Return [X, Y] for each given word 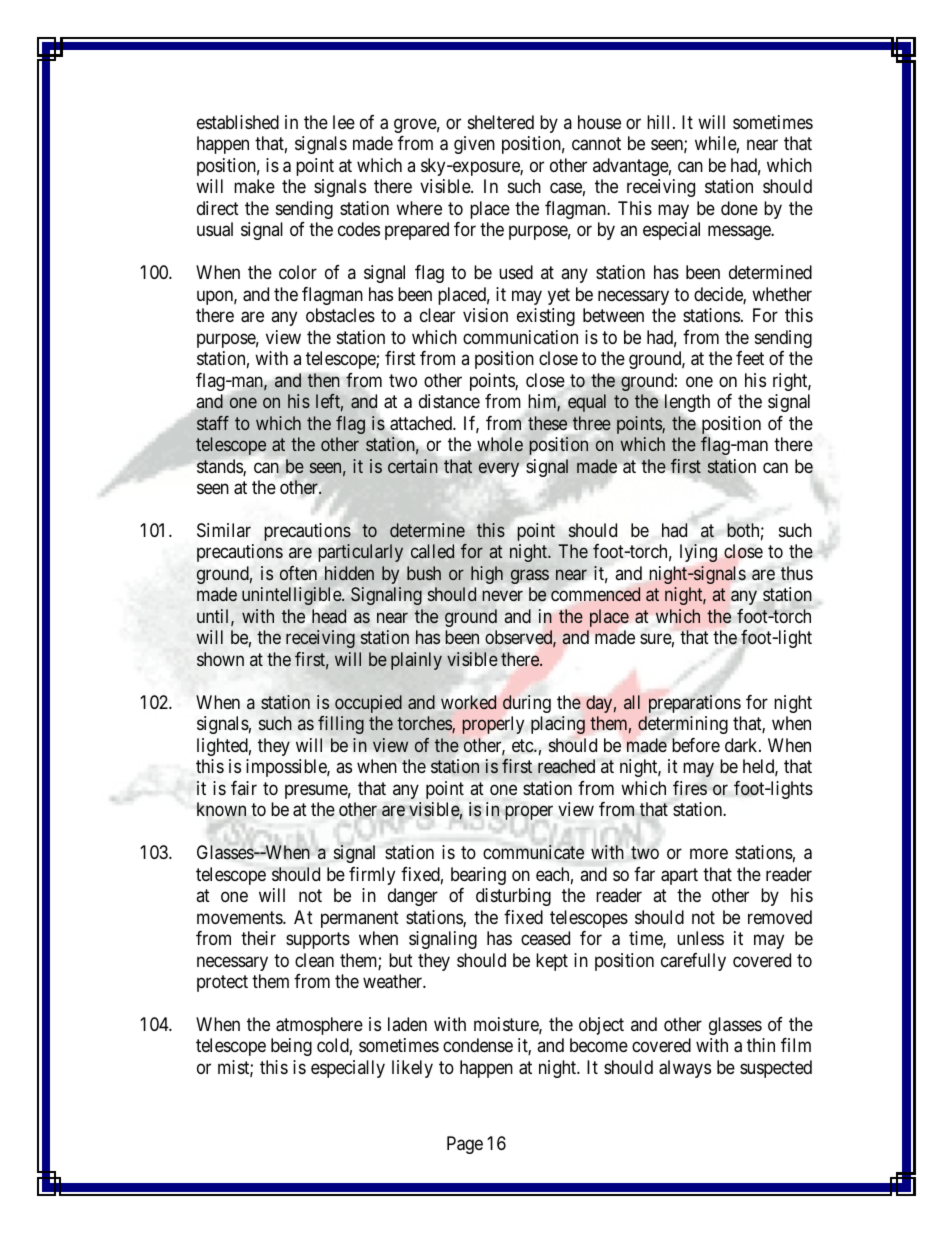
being [291, 1047]
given [474, 145]
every [499, 469]
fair [244, 788]
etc [523, 746]
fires [690, 788]
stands [220, 467]
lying [698, 553]
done [739, 208]
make [254, 186]
